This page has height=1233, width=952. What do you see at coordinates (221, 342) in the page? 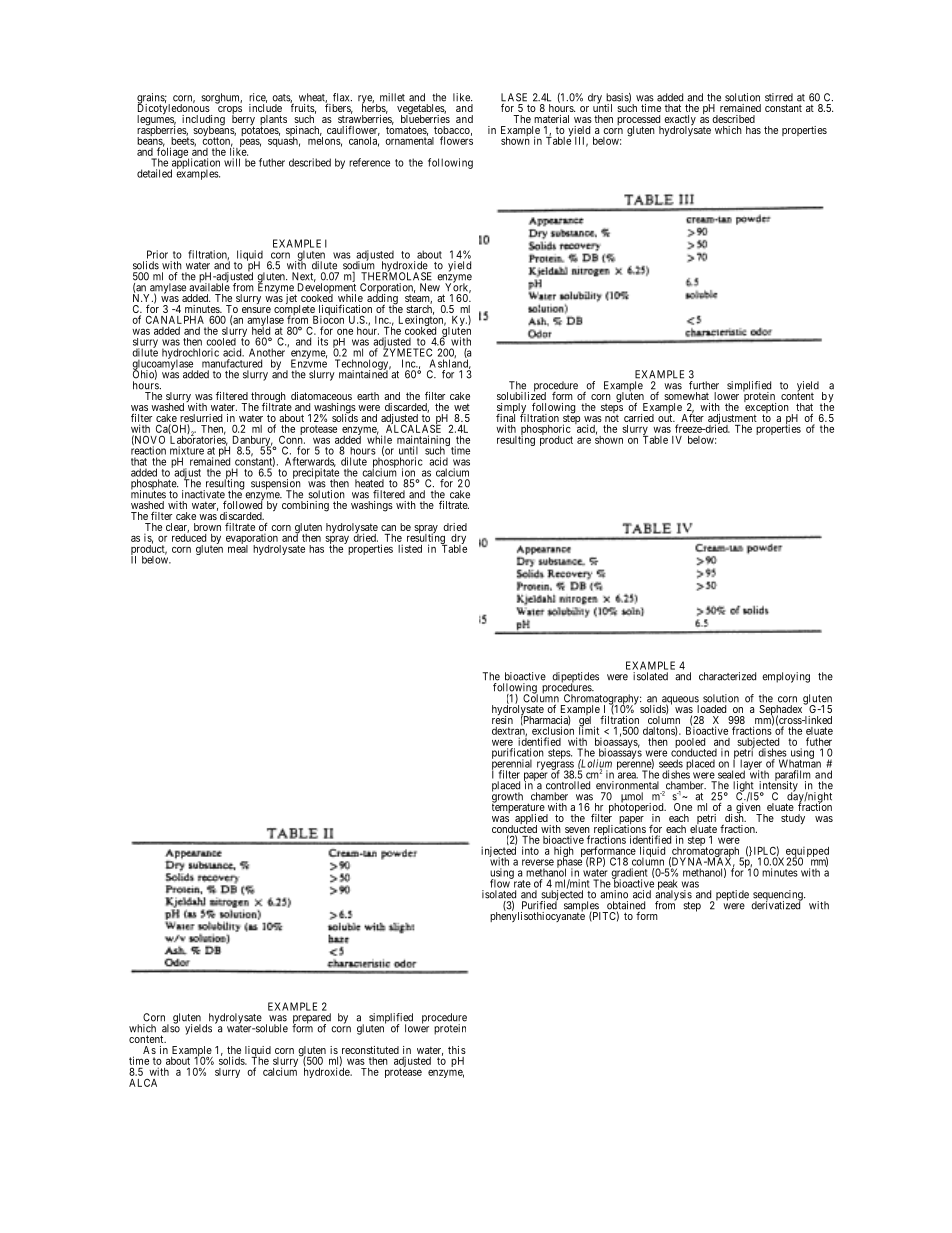
I see `cooled` at bounding box center [221, 342].
